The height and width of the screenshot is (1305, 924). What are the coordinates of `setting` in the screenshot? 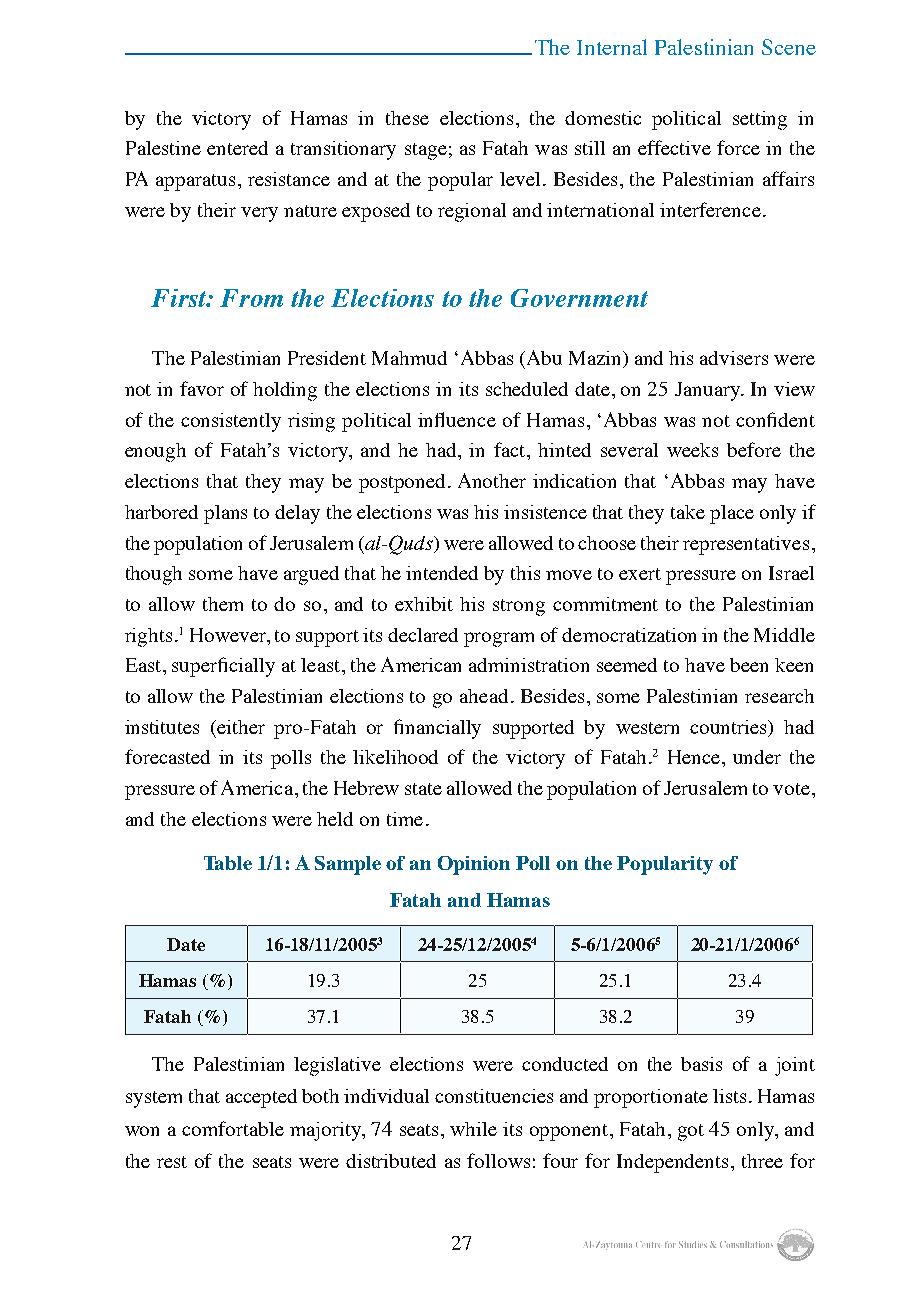 It's located at (760, 120).
